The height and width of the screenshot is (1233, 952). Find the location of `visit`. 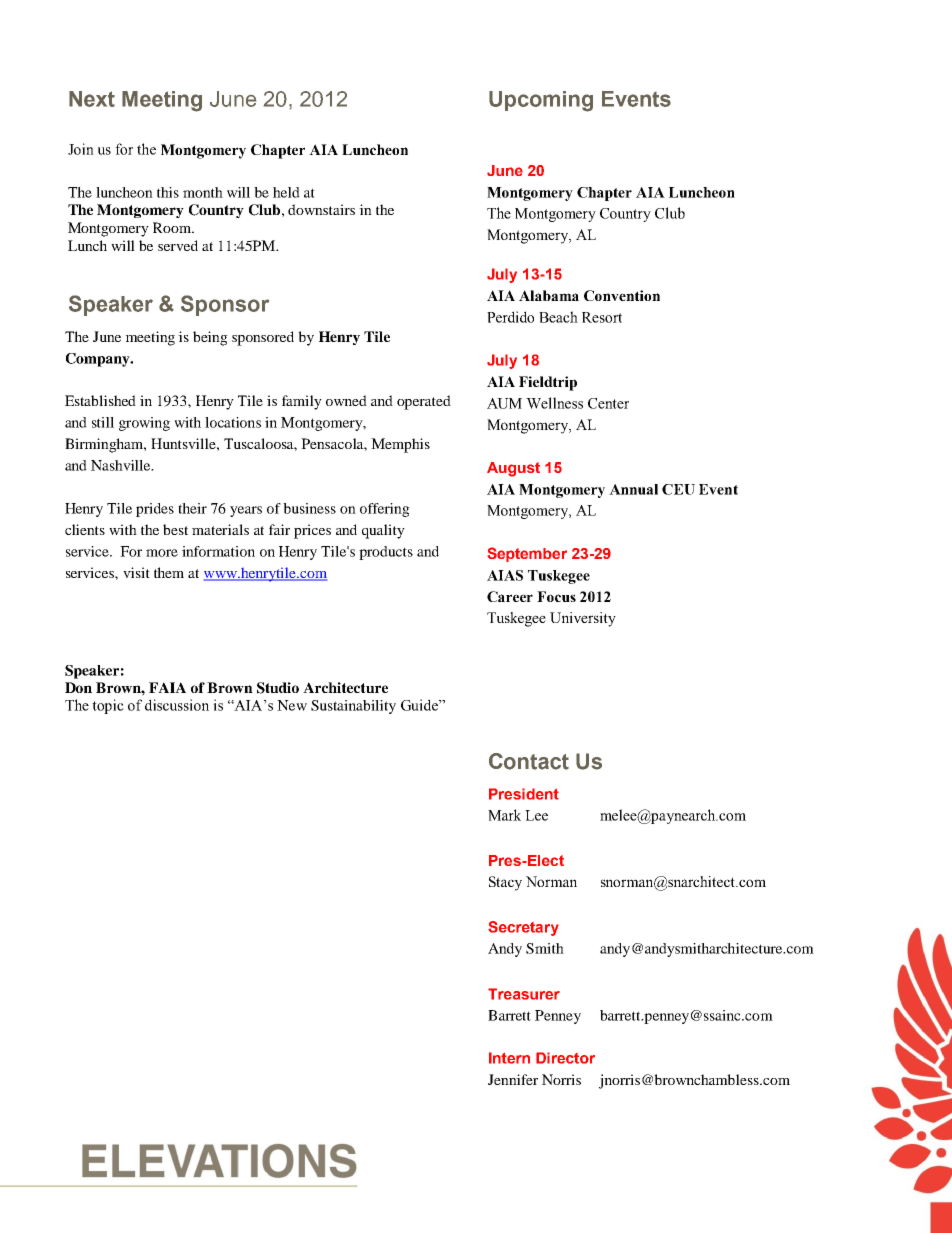

visit is located at coordinates (136, 572).
